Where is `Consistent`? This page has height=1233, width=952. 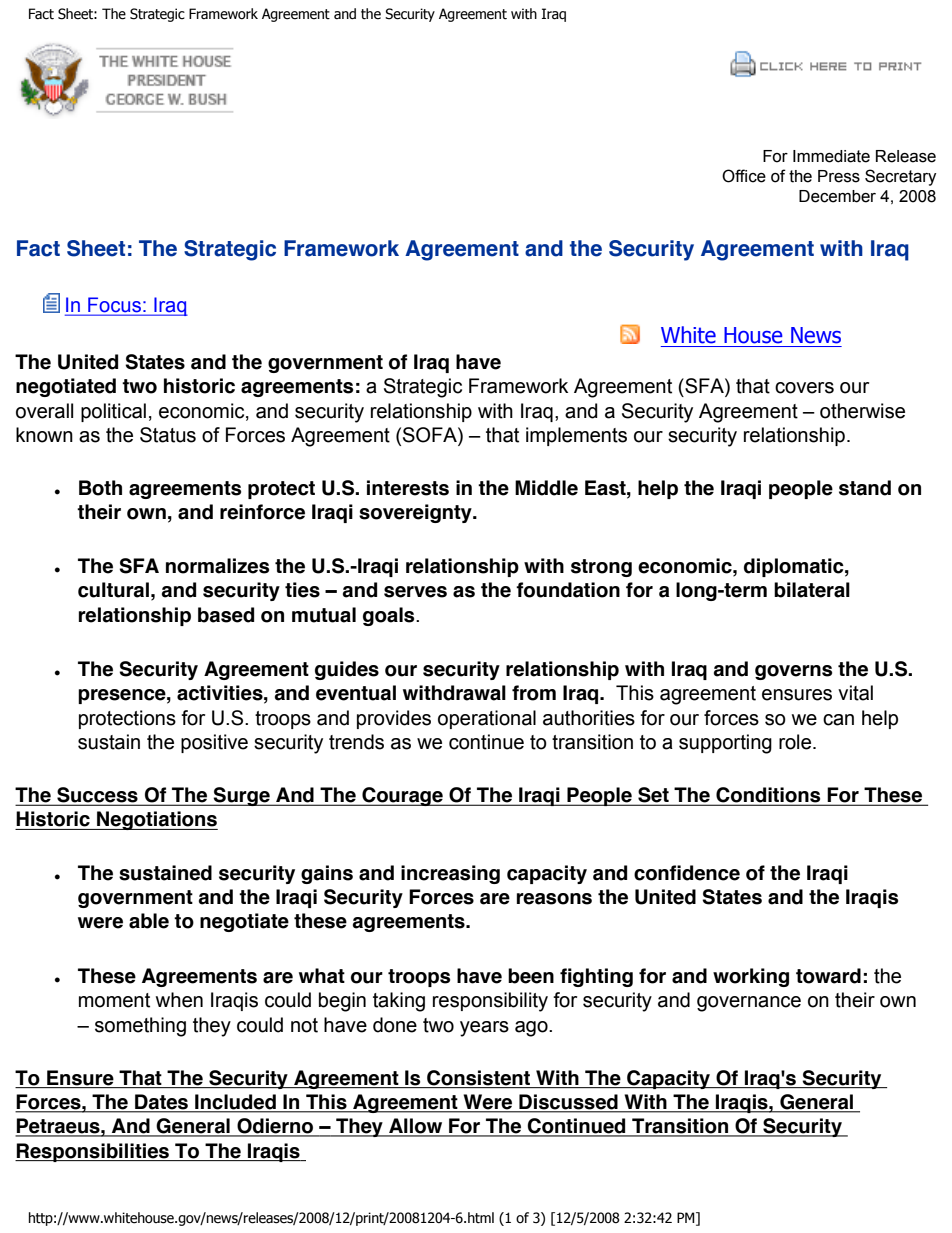 Consistent is located at coordinates (479, 1079).
